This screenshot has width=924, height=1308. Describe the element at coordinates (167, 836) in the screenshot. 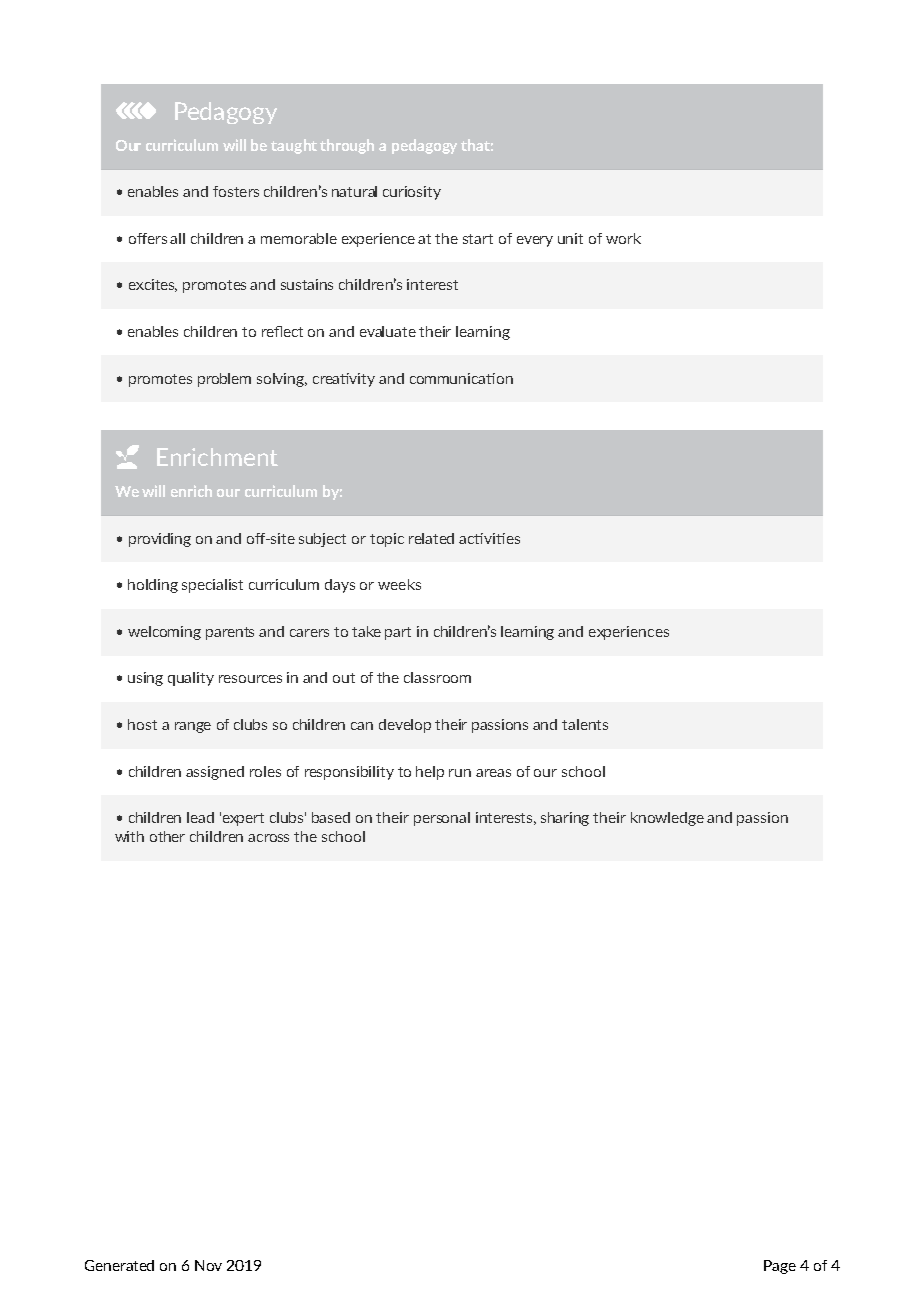

I see `other` at that location.
